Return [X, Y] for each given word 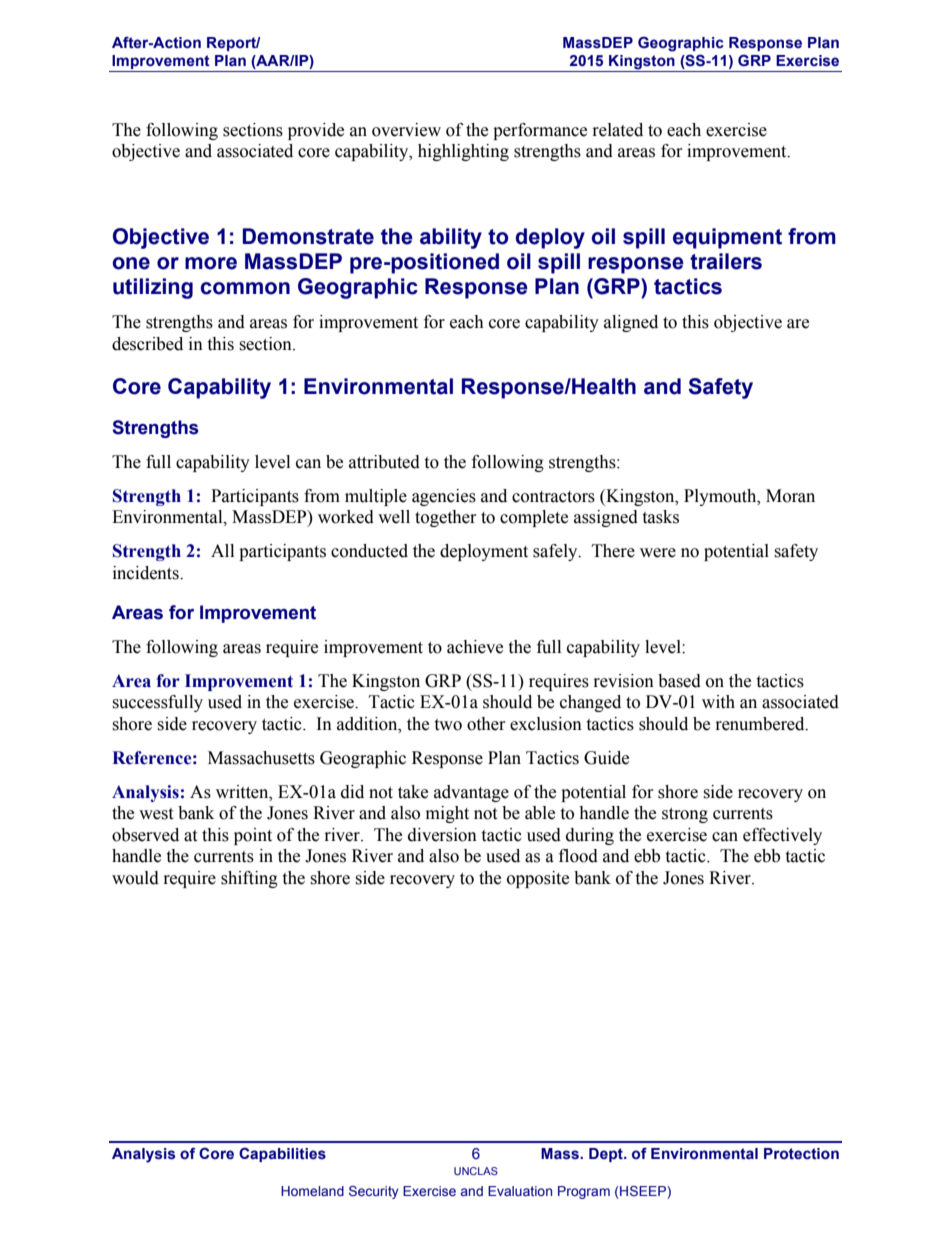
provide [316, 131]
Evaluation [520, 1191]
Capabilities [282, 1154]
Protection [801, 1154]
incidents [147, 573]
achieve [475, 647]
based [679, 681]
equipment [727, 238]
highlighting [463, 152]
